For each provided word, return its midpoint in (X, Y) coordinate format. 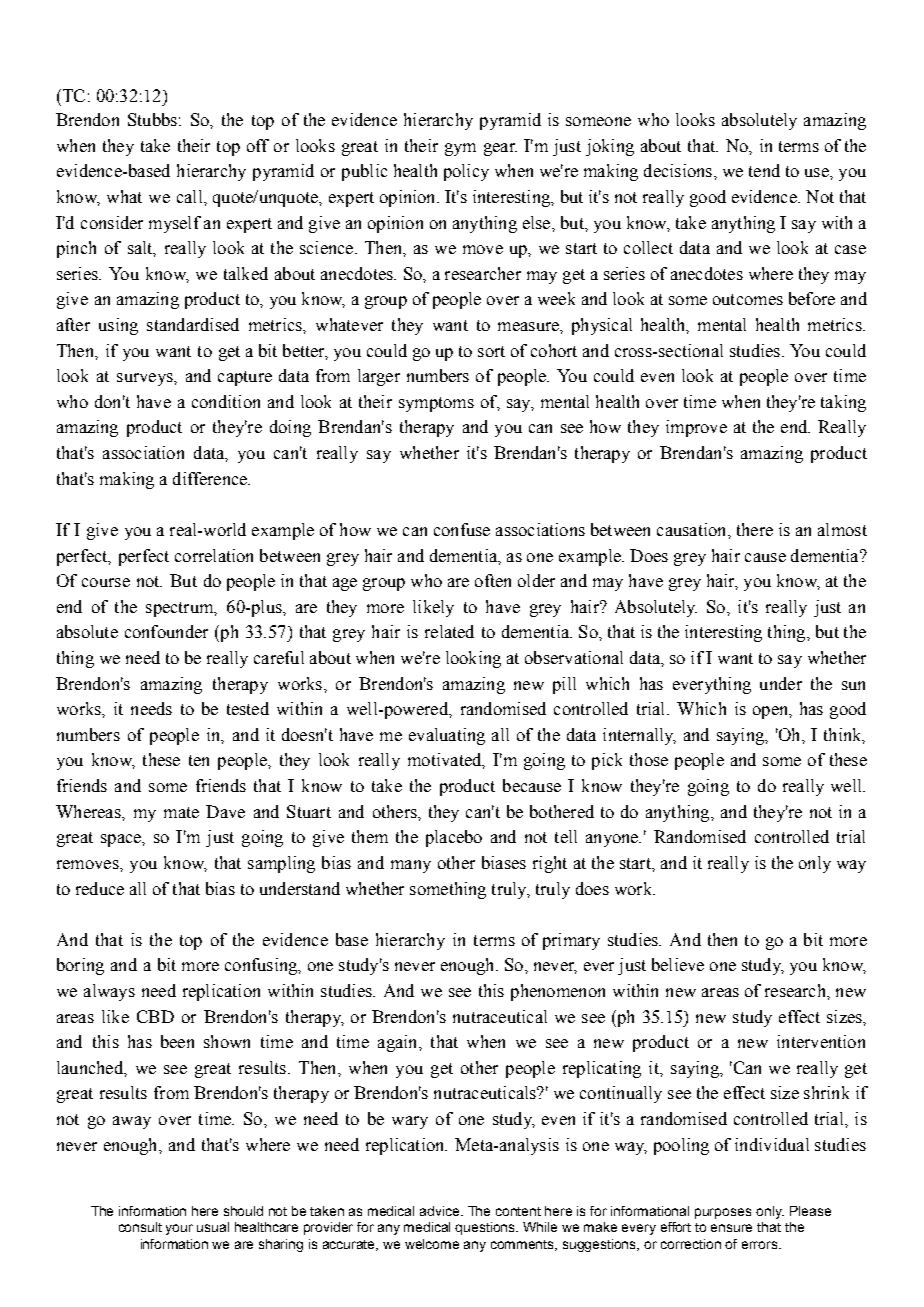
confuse (462, 529)
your (179, 1229)
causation (693, 529)
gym (460, 149)
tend (764, 170)
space (122, 840)
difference (211, 478)
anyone (613, 840)
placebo (454, 838)
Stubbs (152, 119)
